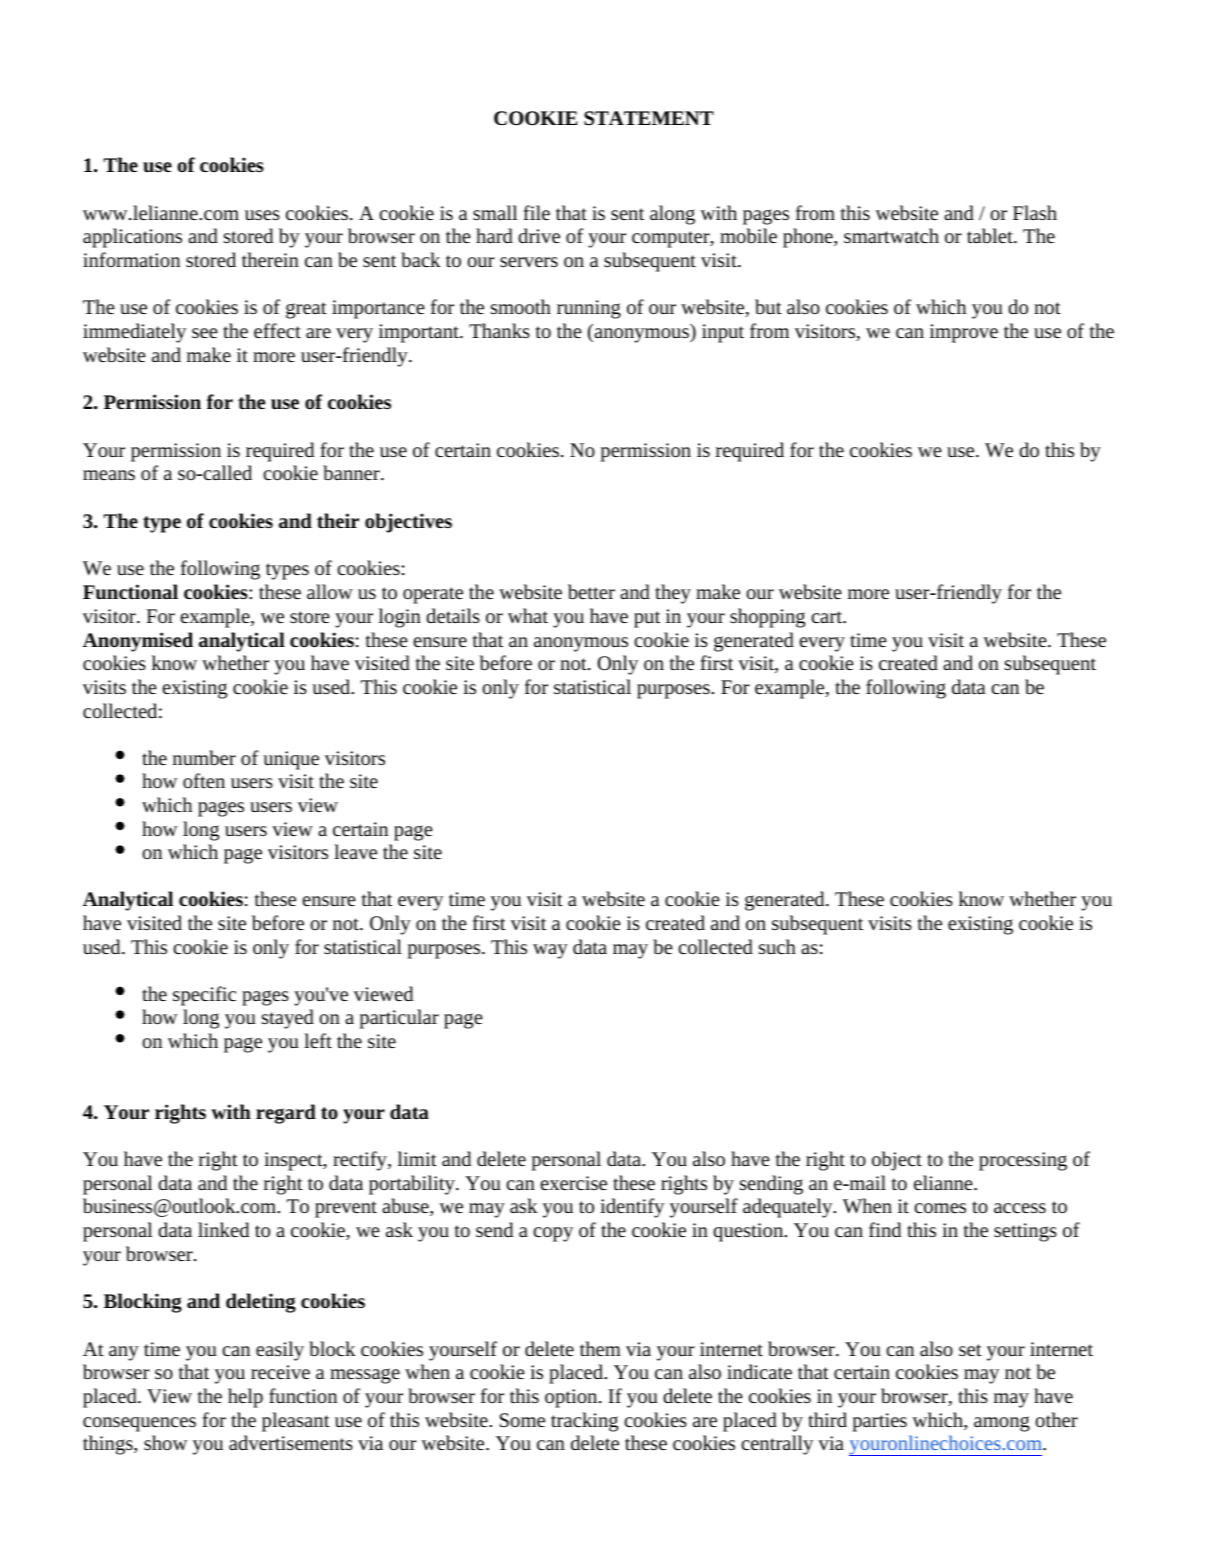  I want to click on cart, so click(827, 617).
